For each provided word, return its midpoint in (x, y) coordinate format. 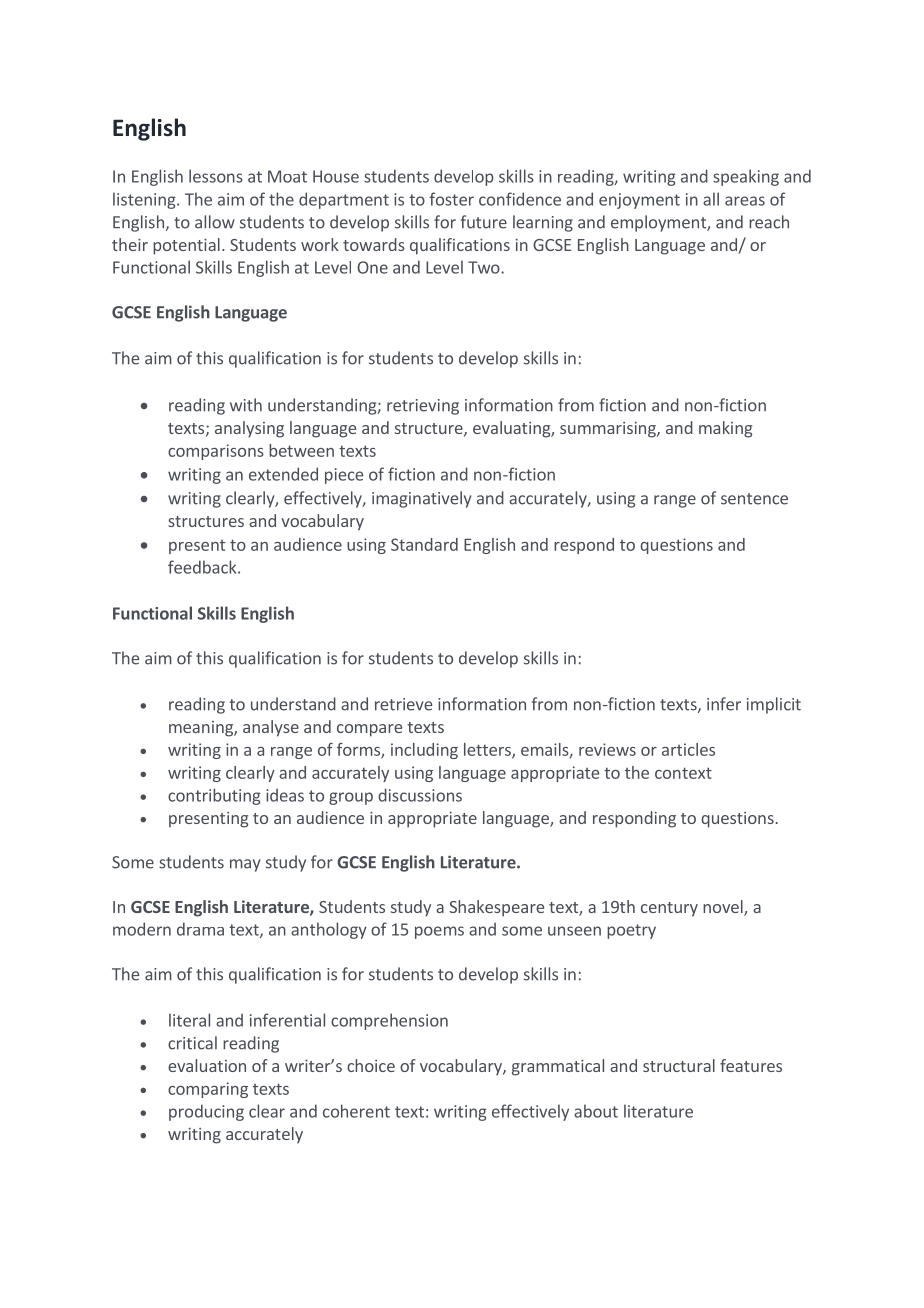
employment (659, 223)
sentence (754, 499)
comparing (208, 1090)
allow (215, 222)
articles (688, 749)
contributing (214, 796)
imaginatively (422, 499)
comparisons (216, 452)
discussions (420, 795)
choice (371, 1065)
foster (451, 199)
